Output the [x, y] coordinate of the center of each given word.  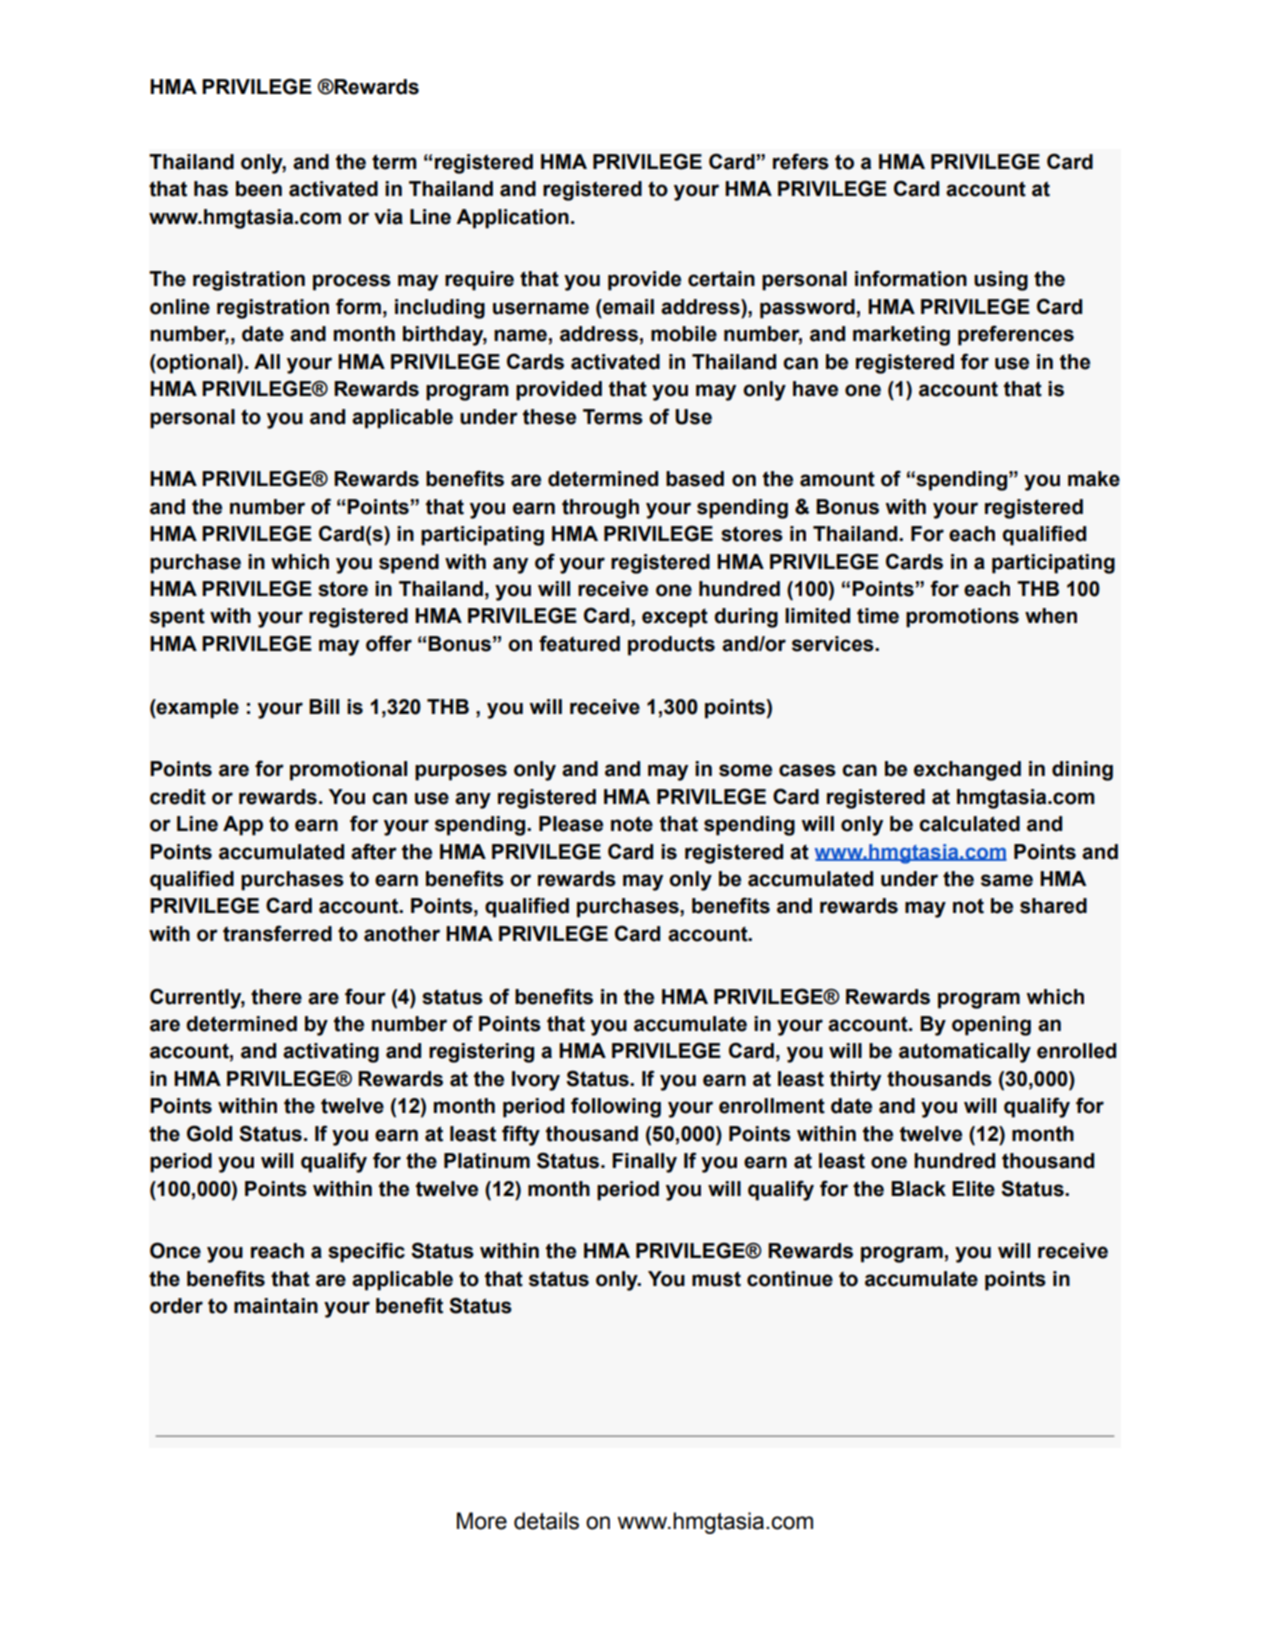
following [616, 1107]
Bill [324, 706]
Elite [973, 1189]
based [695, 479]
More [482, 1521]
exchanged [967, 771]
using [1001, 281]
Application [512, 219]
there [276, 997]
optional [196, 364]
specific [366, 1252]
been [259, 189]
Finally [644, 1163]
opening [991, 1026]
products [671, 646]
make [1094, 479]
